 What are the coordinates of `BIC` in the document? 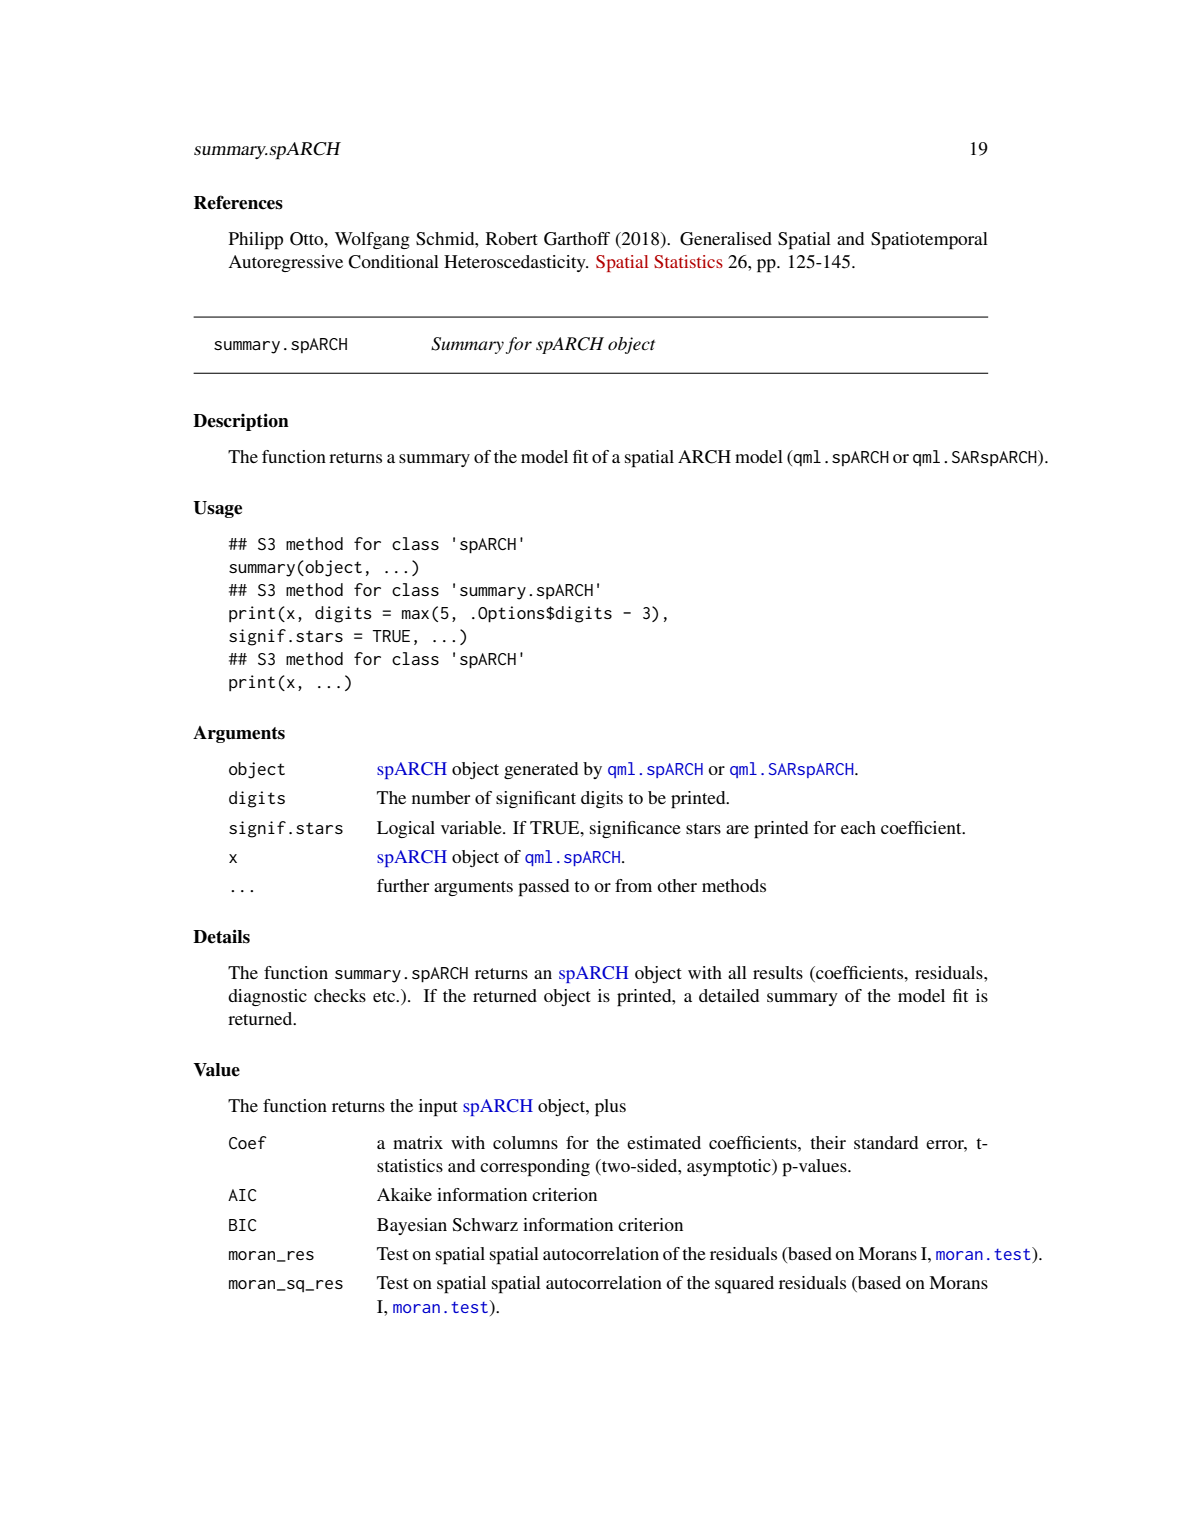 It's located at (242, 1225).
